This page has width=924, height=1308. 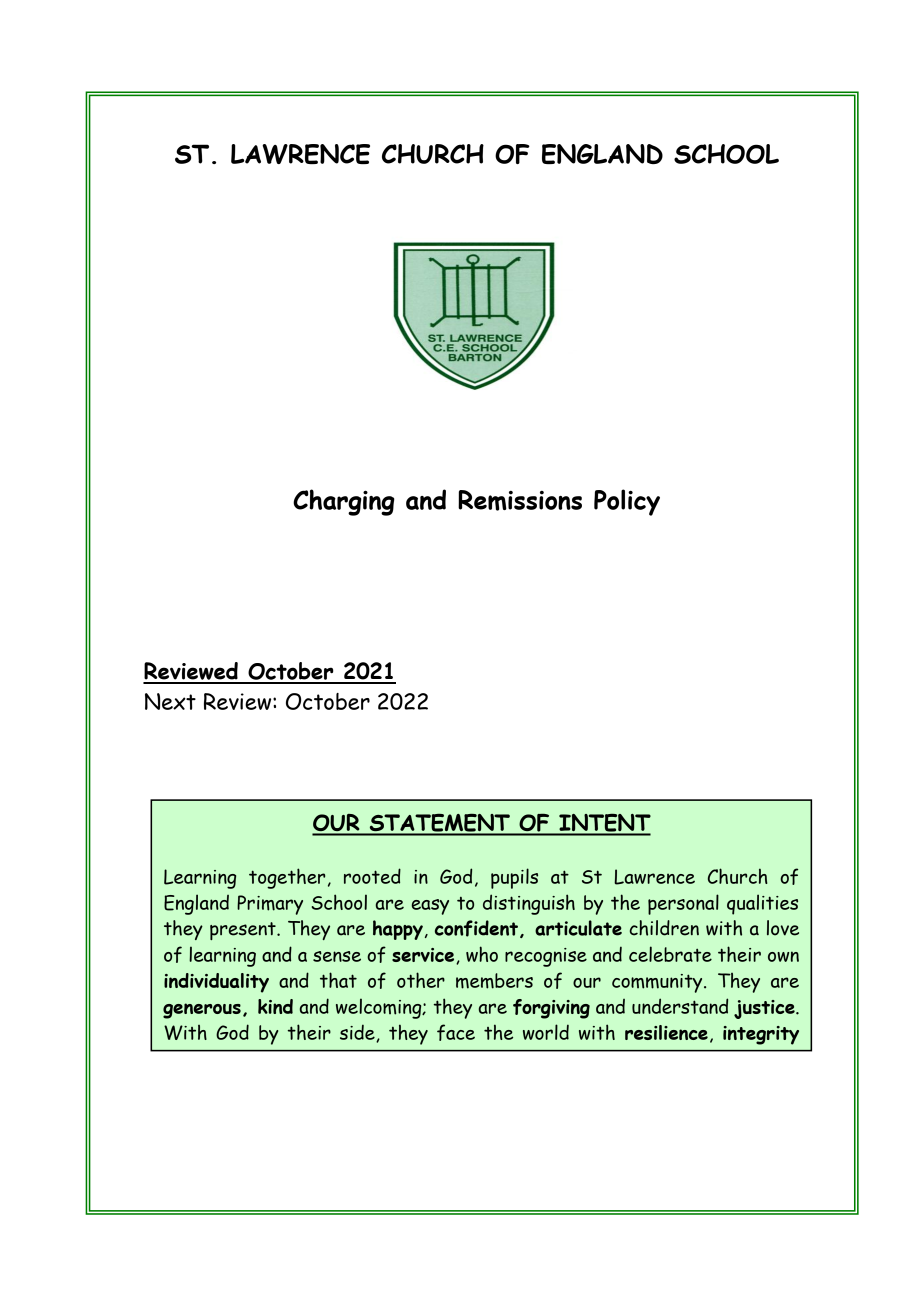 What do you see at coordinates (627, 502) in the page?
I see `Policy` at bounding box center [627, 502].
